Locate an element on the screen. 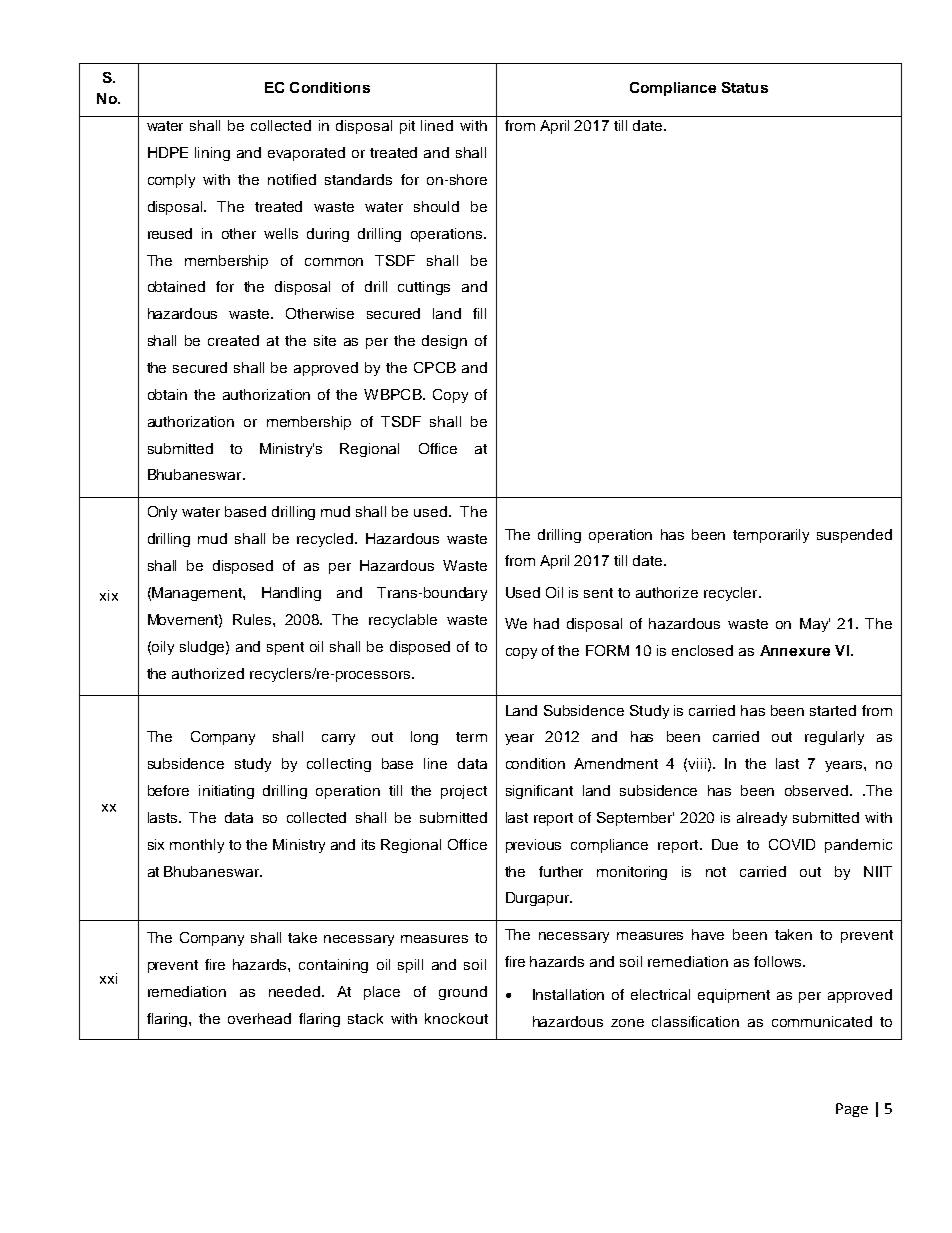  lining is located at coordinates (212, 154).
